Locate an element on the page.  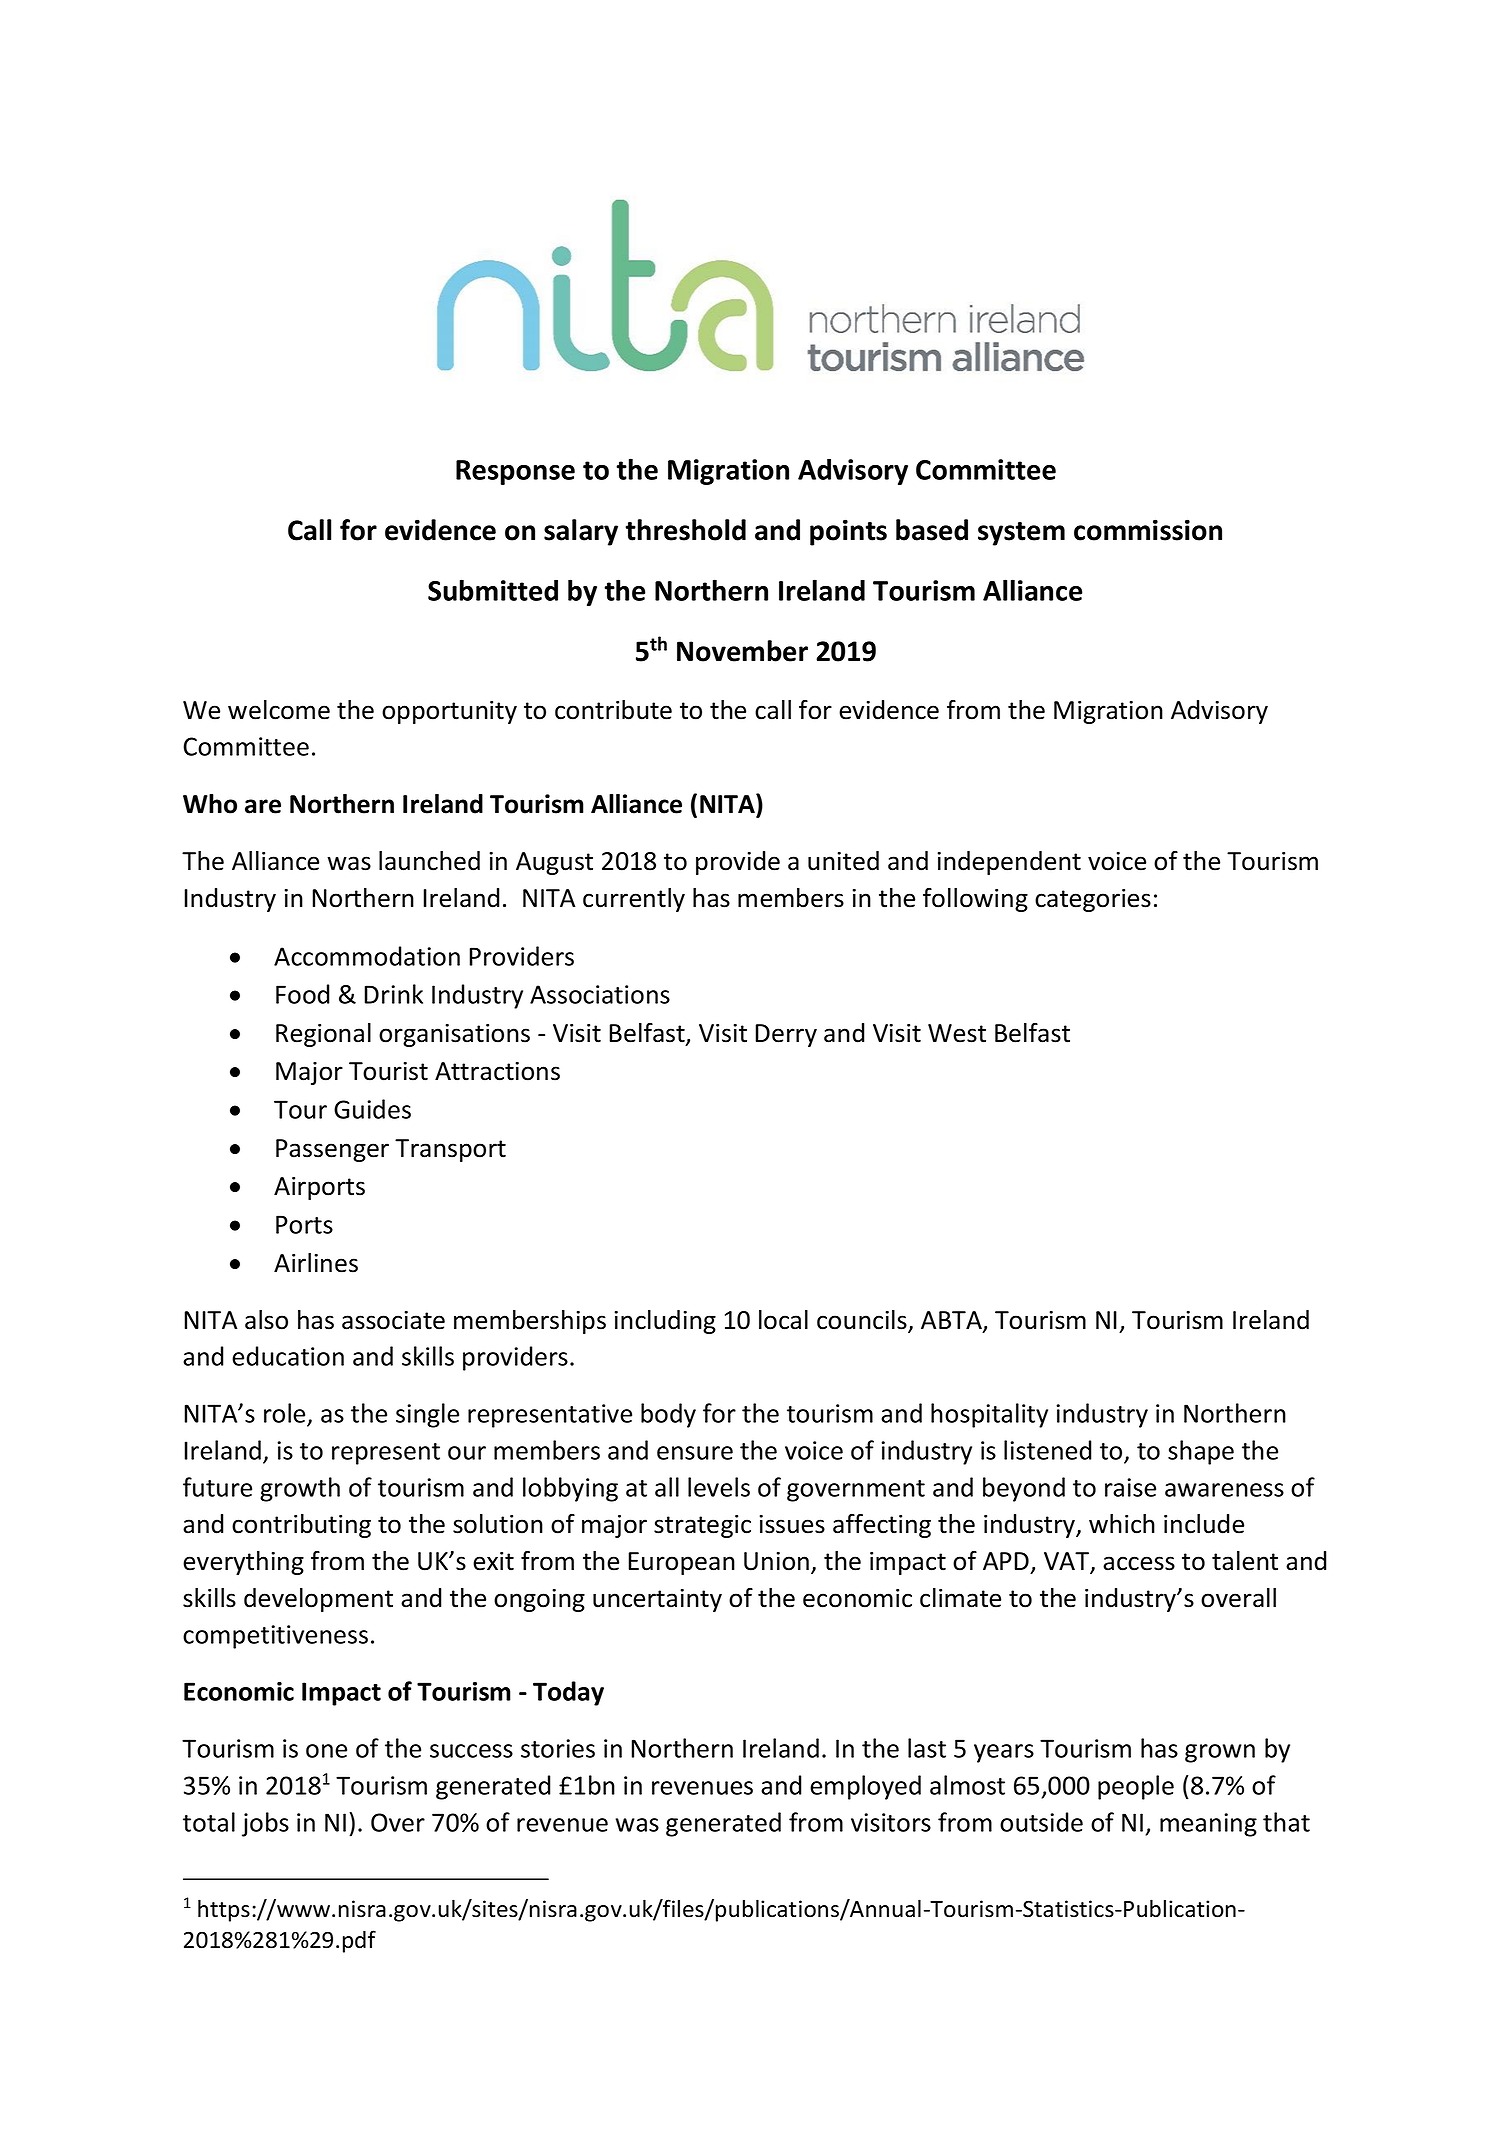
Response is located at coordinates (515, 472).
